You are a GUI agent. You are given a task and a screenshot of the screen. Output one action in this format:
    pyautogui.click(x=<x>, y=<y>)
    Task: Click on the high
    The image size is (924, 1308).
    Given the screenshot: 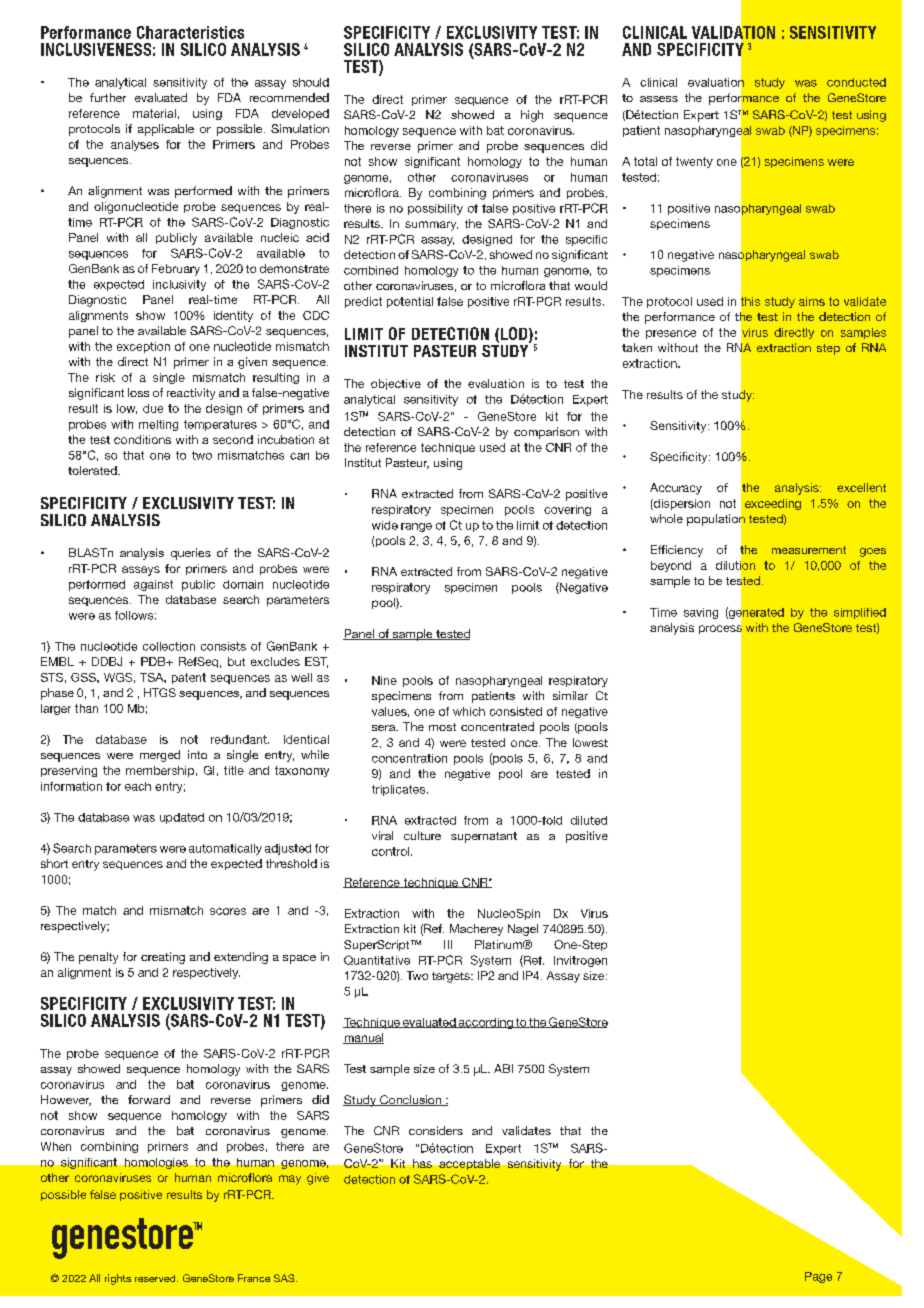 What is the action you would take?
    pyautogui.click(x=532, y=116)
